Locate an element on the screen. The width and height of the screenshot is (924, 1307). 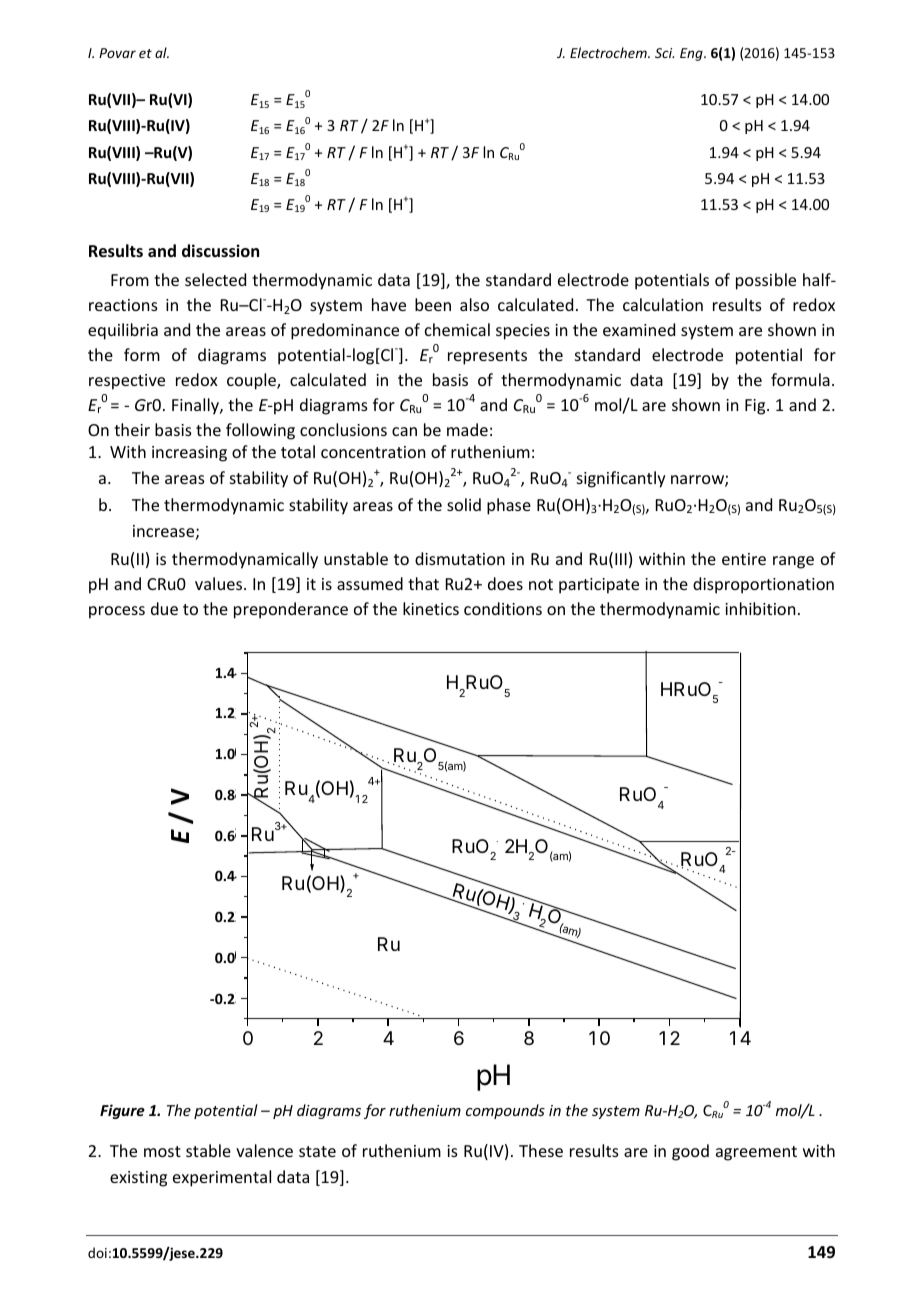
calculation is located at coordinates (663, 304).
